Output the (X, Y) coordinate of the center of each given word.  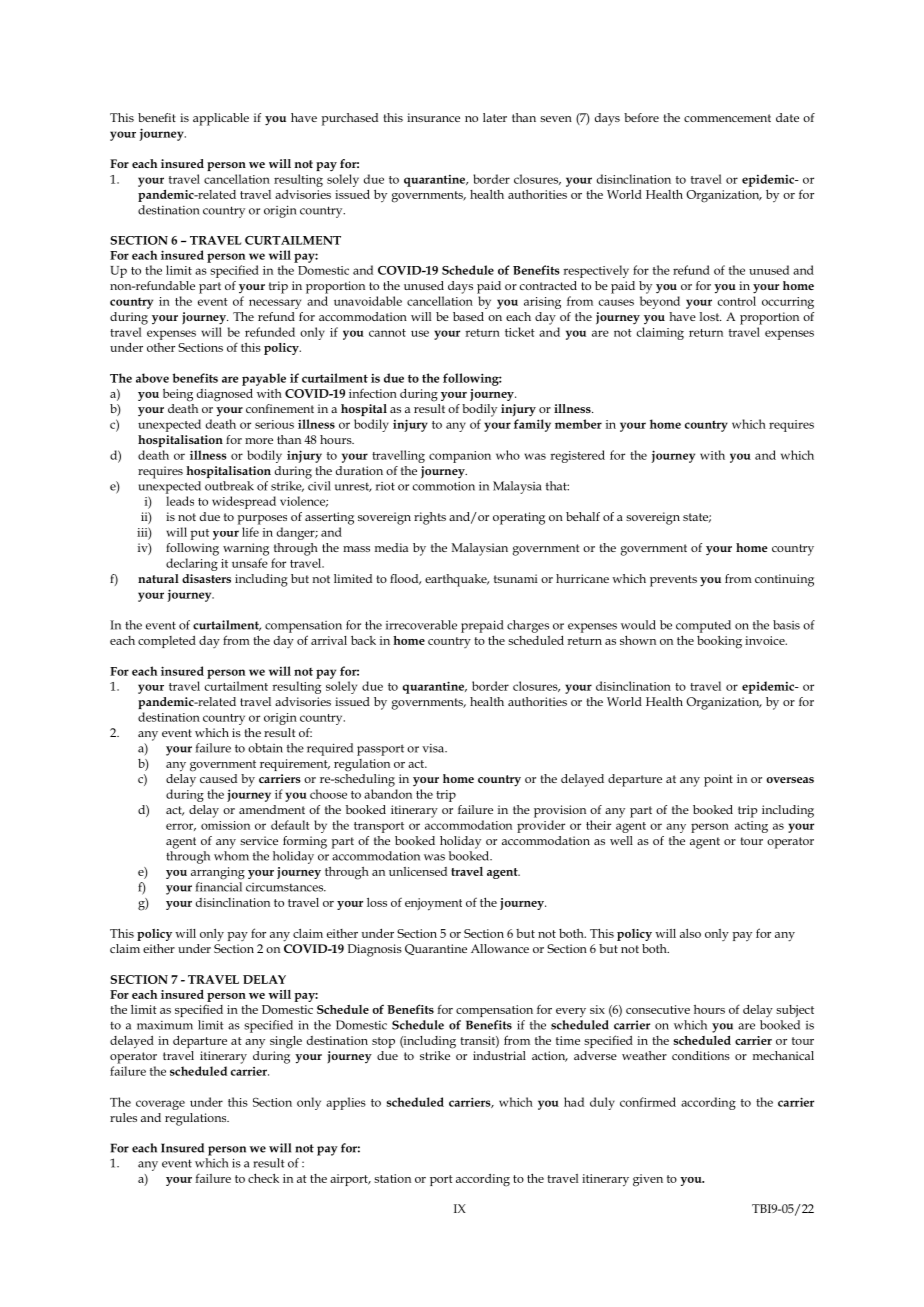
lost (710, 316)
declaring (192, 564)
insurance (433, 117)
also (690, 933)
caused (218, 778)
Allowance (500, 948)
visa (434, 748)
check (263, 1178)
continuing (784, 580)
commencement (727, 118)
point (718, 780)
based (468, 316)
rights (430, 518)
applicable (221, 119)
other (161, 347)
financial (219, 887)
